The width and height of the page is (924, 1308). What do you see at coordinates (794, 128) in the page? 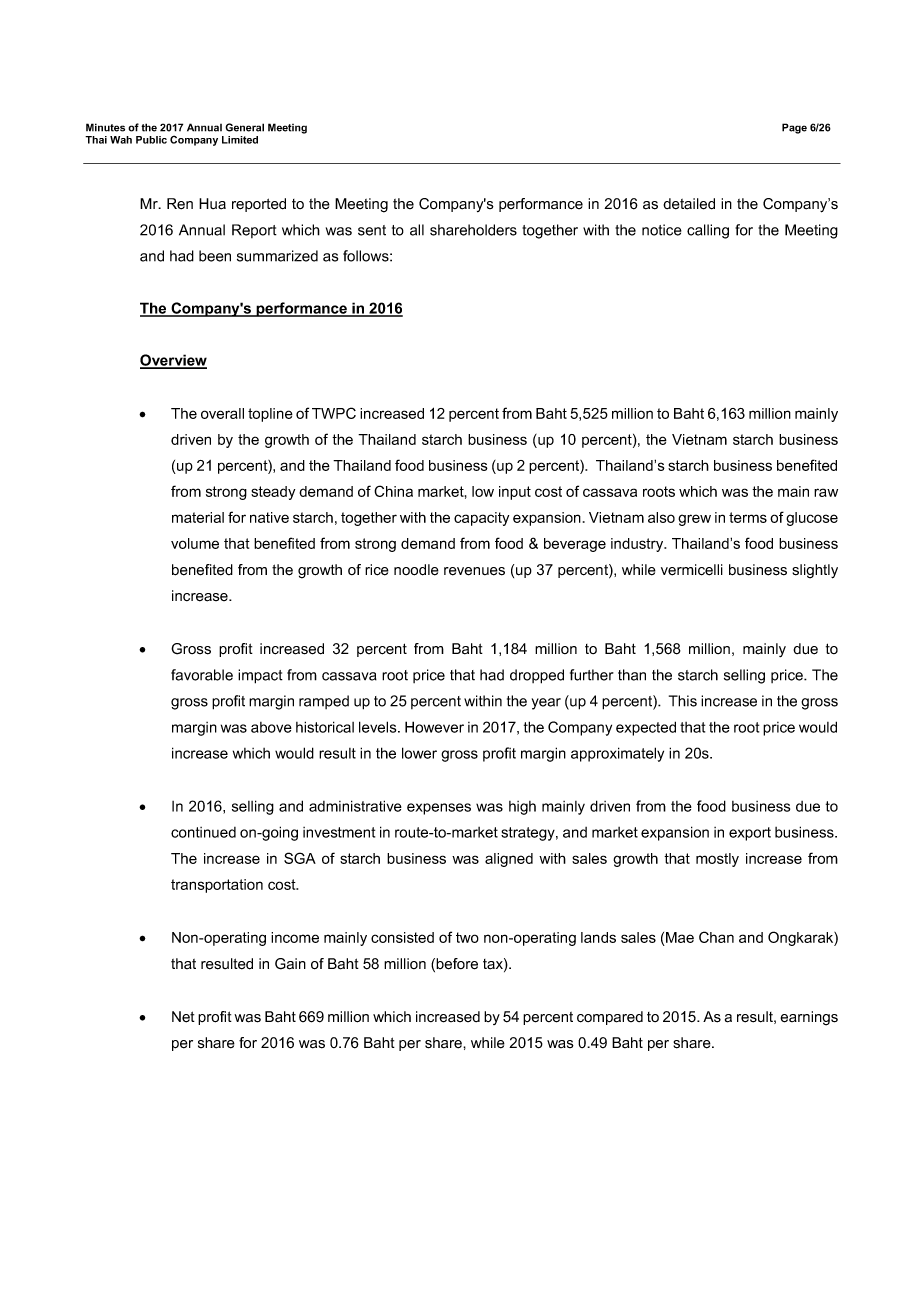
I see `Page` at bounding box center [794, 128].
